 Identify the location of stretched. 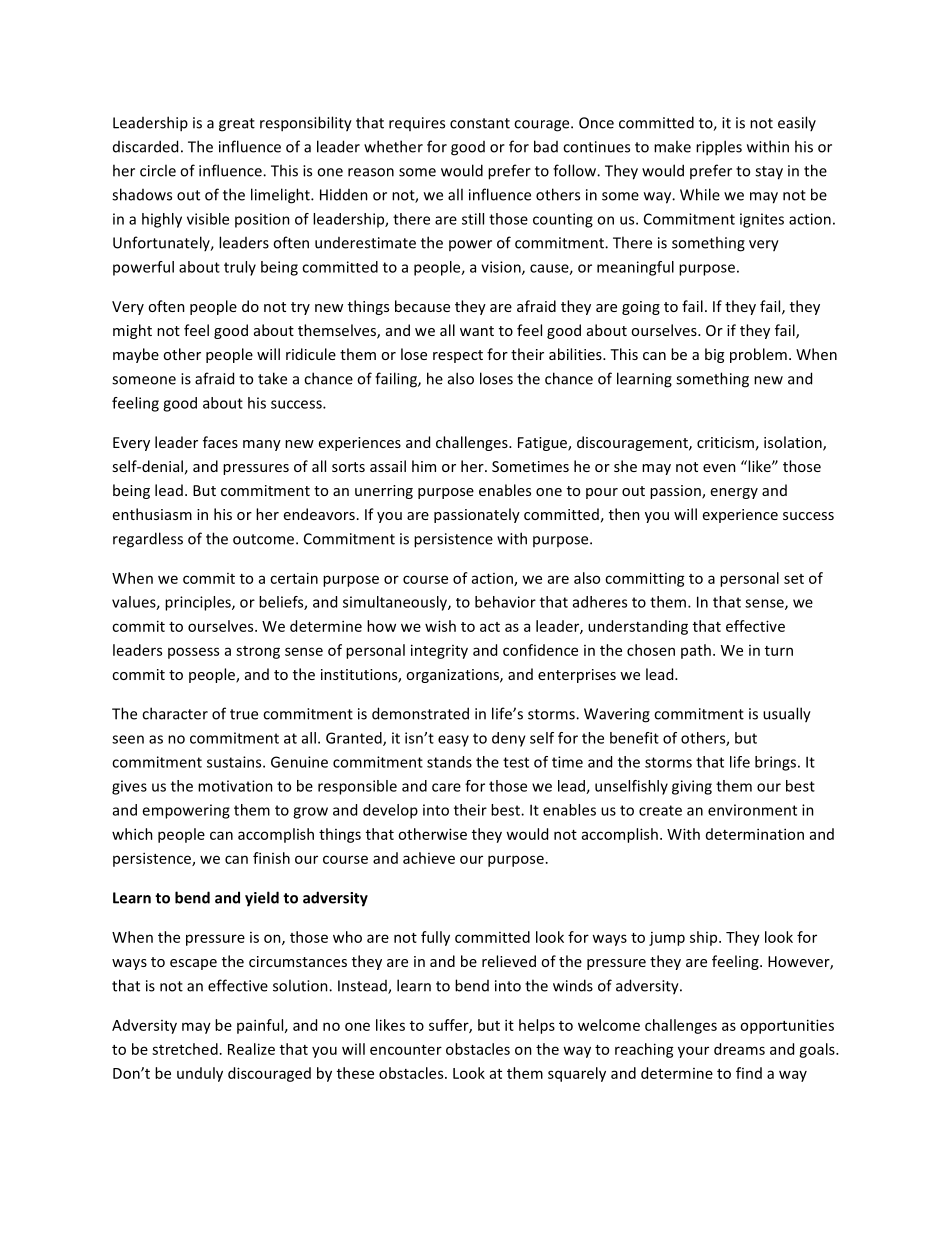
(185, 1049).
